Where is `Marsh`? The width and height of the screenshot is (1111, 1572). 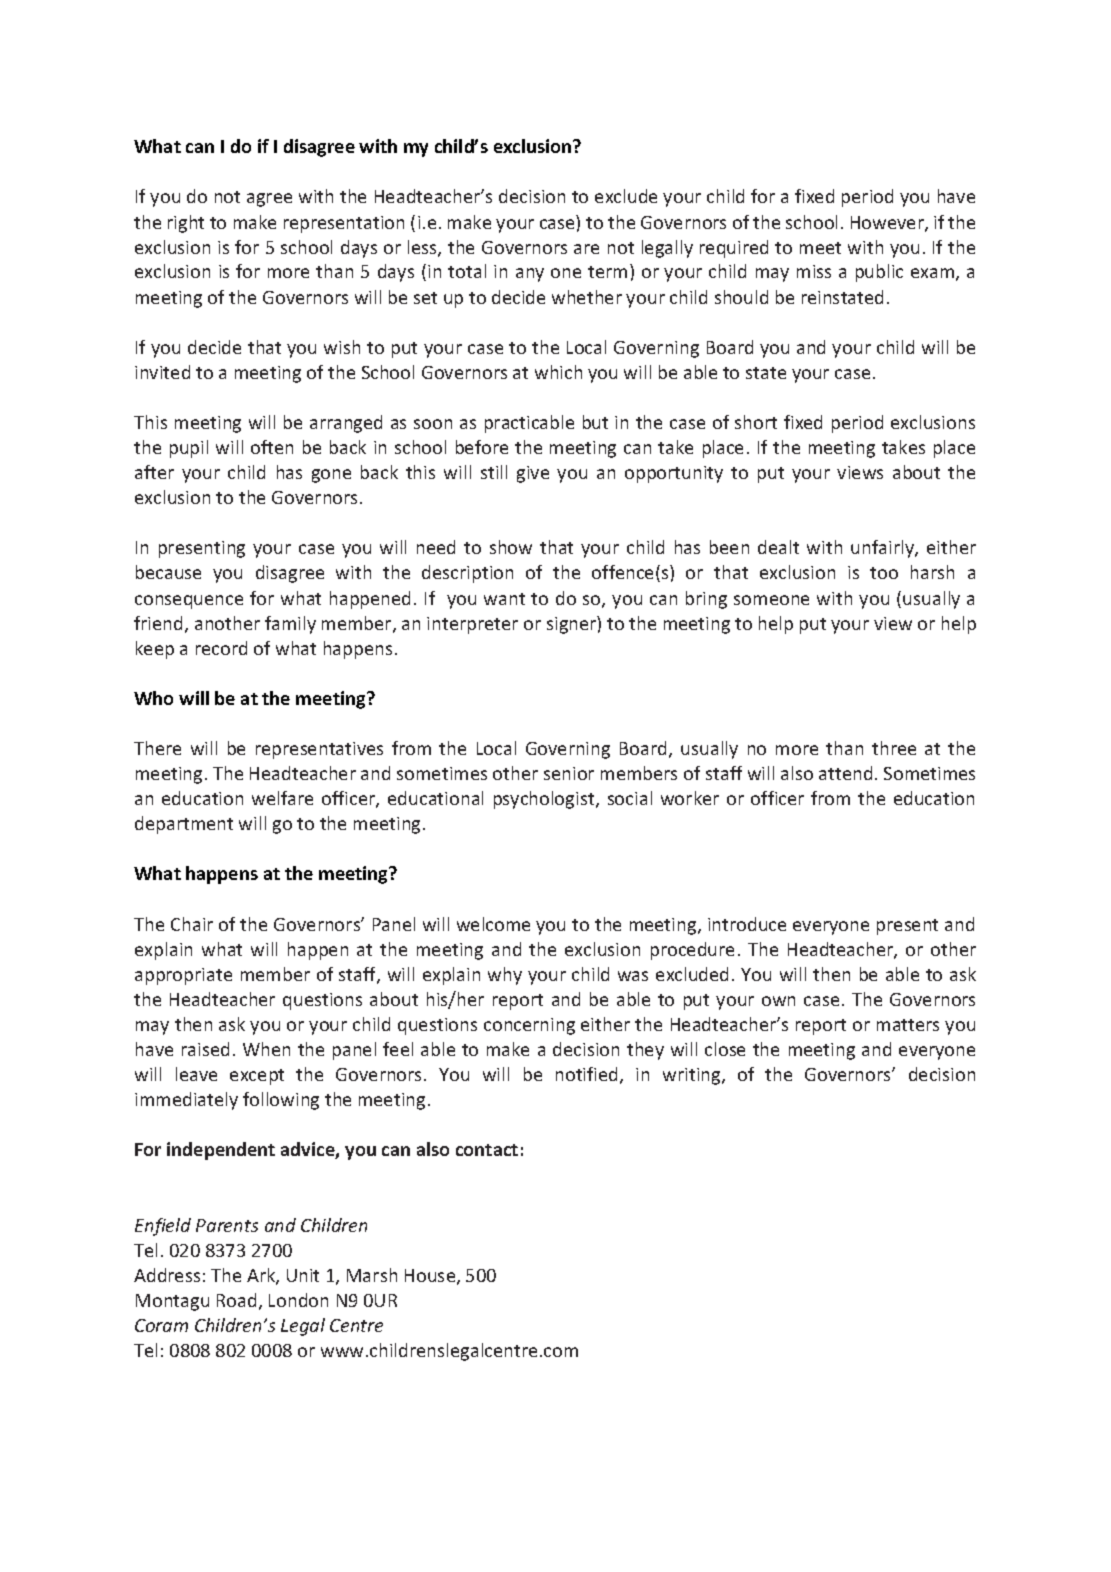 Marsh is located at coordinates (372, 1275).
